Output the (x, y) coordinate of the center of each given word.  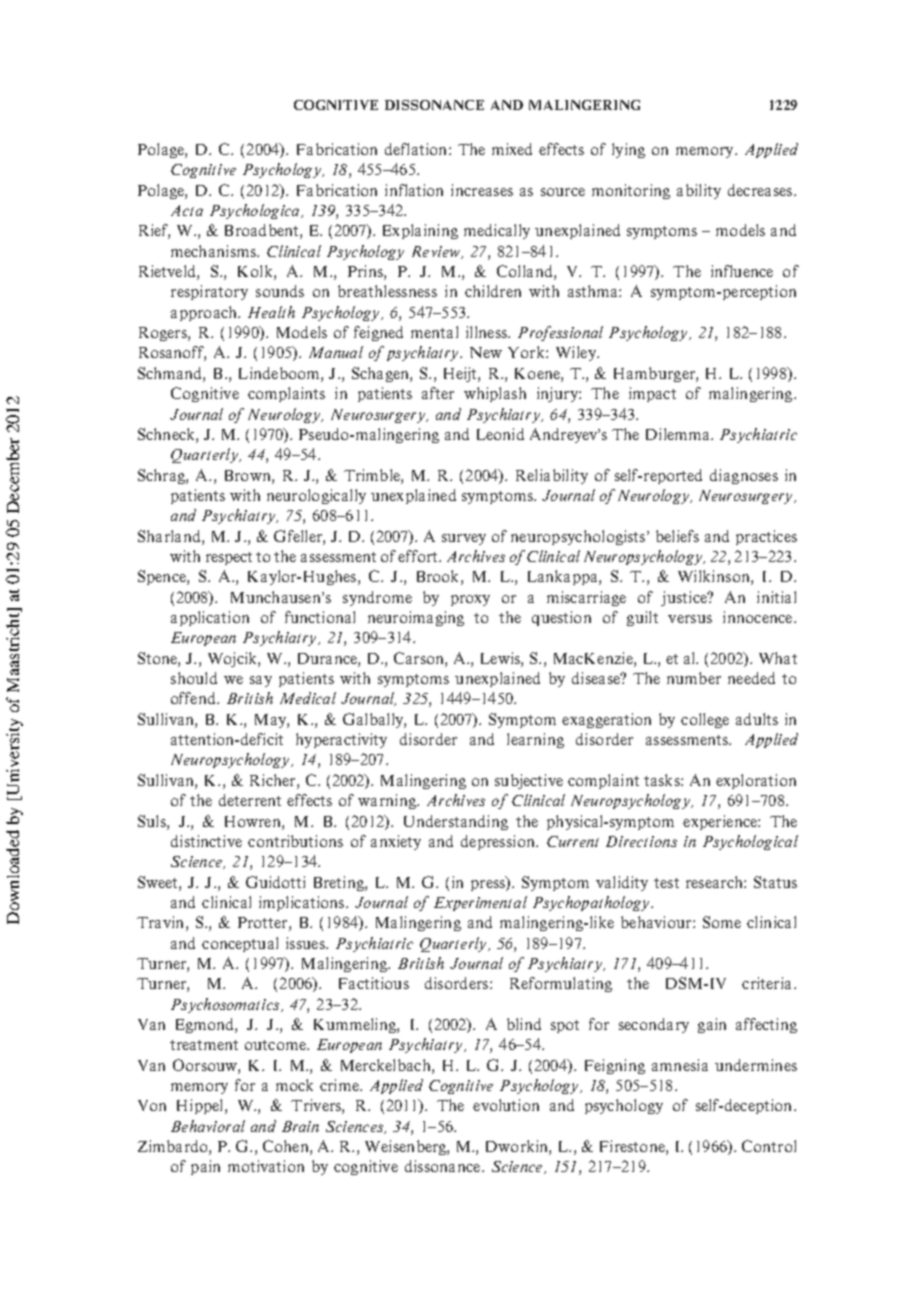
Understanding (456, 822)
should (194, 678)
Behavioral (208, 1126)
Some (722, 922)
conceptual (240, 944)
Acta (187, 210)
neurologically (316, 496)
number (694, 678)
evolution (506, 1105)
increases (482, 190)
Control (769, 1146)
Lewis (501, 658)
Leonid (500, 434)
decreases (760, 190)
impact (652, 394)
